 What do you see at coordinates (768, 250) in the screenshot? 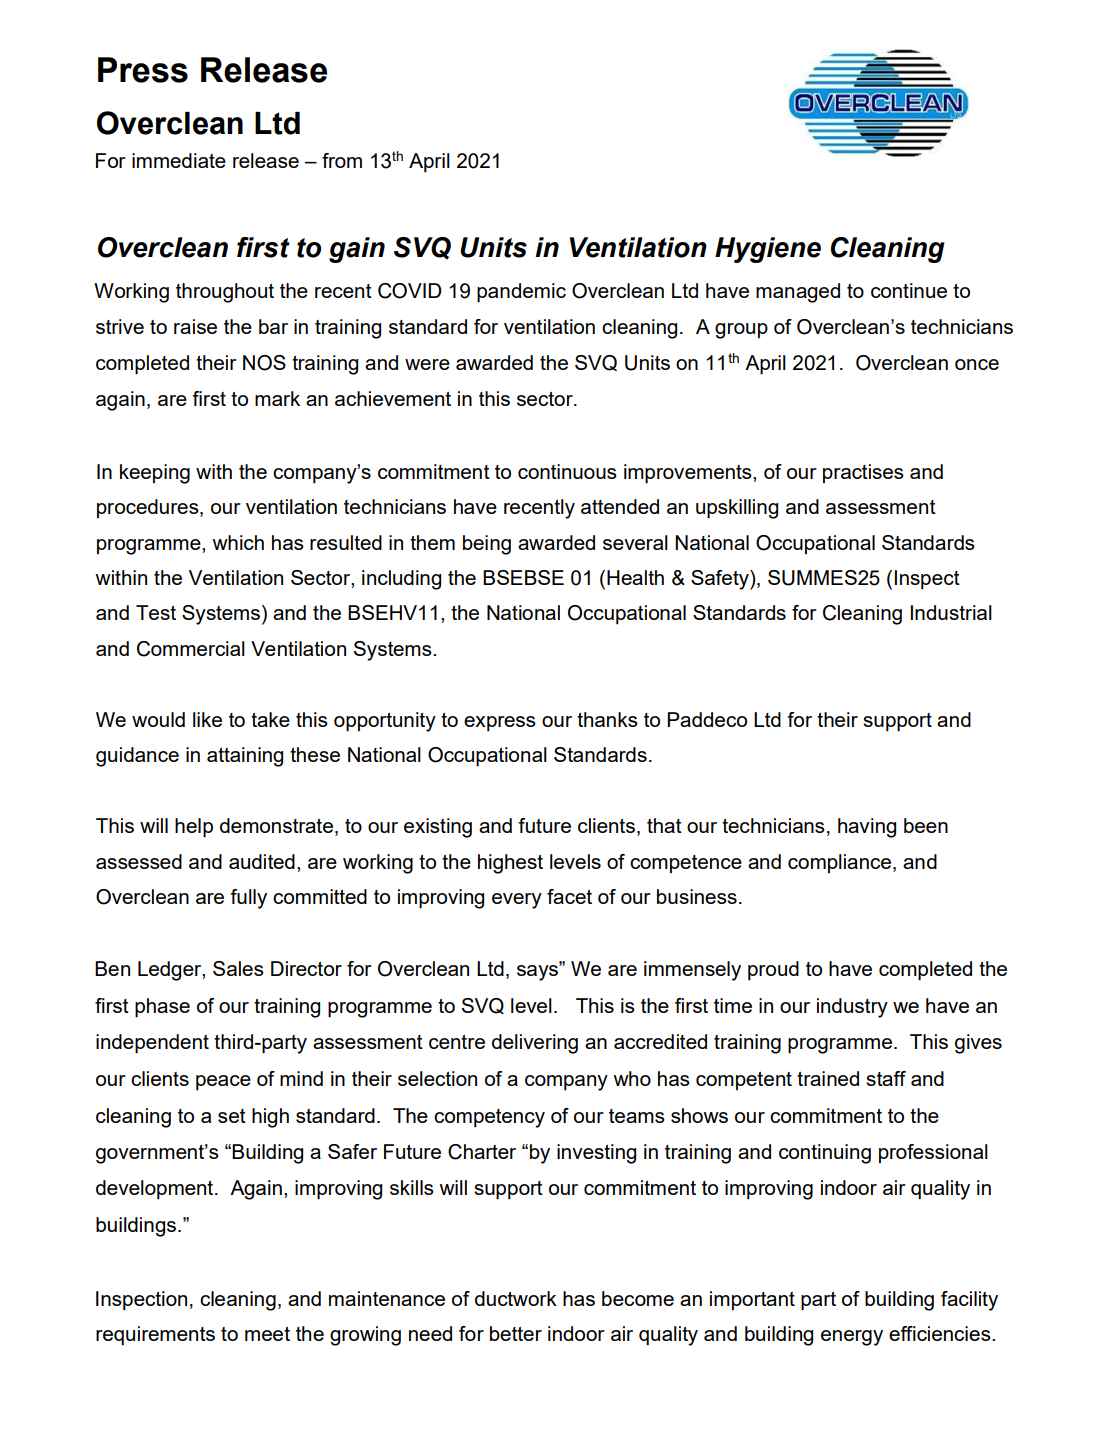
I see `Hygiene` at bounding box center [768, 250].
